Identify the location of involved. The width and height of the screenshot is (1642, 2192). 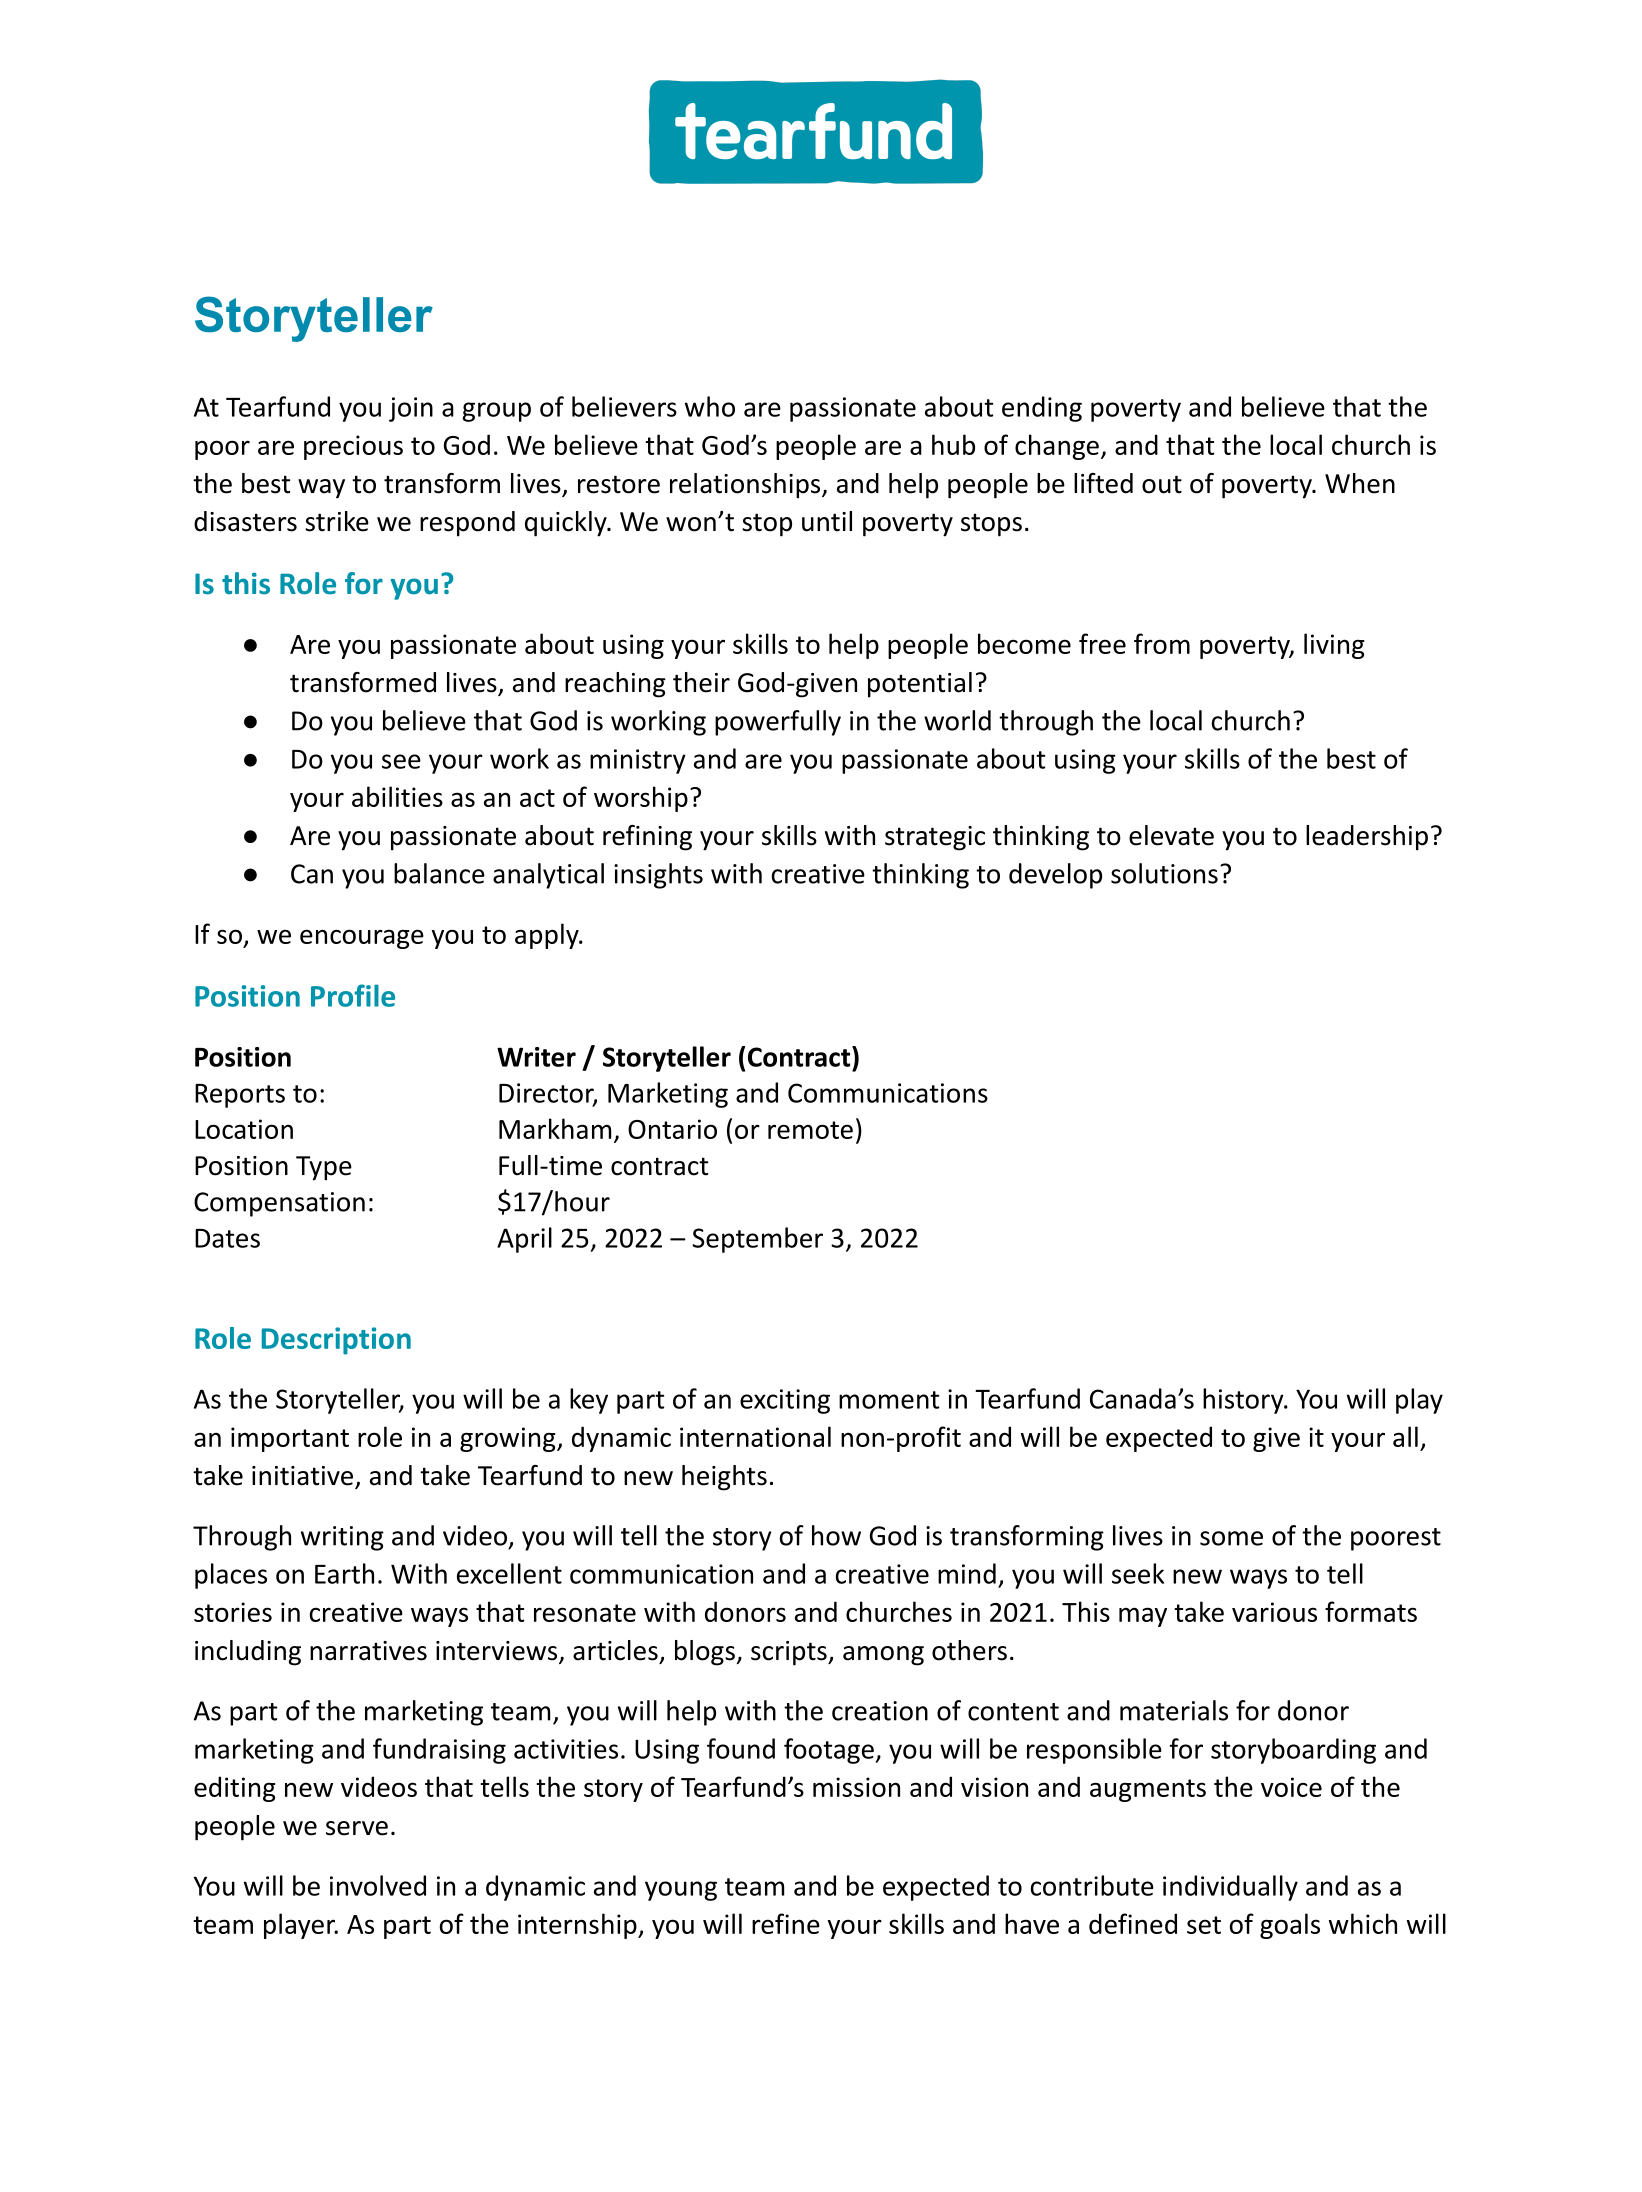
(378, 1885).
